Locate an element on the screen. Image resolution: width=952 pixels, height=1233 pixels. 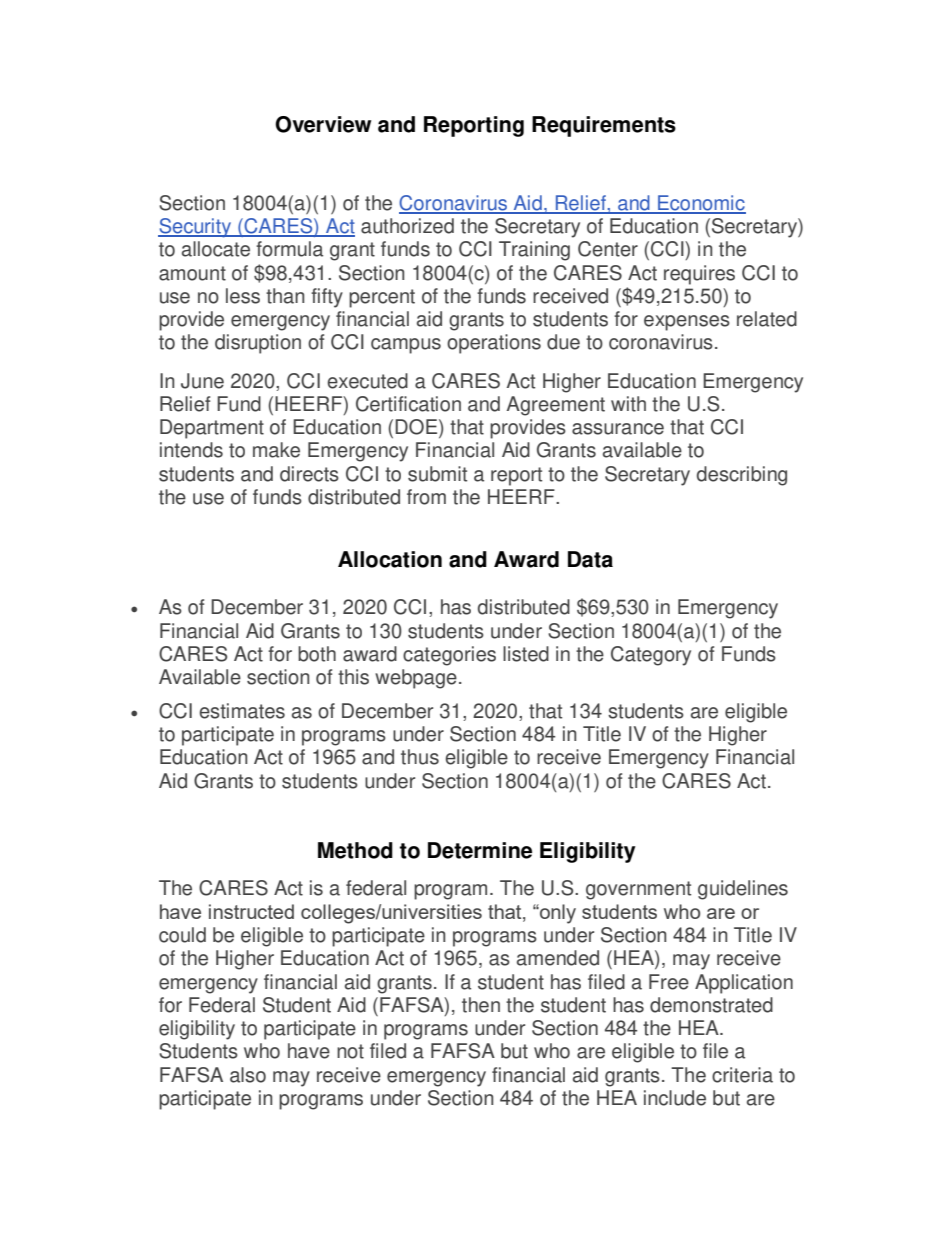
Economic is located at coordinates (701, 204).
